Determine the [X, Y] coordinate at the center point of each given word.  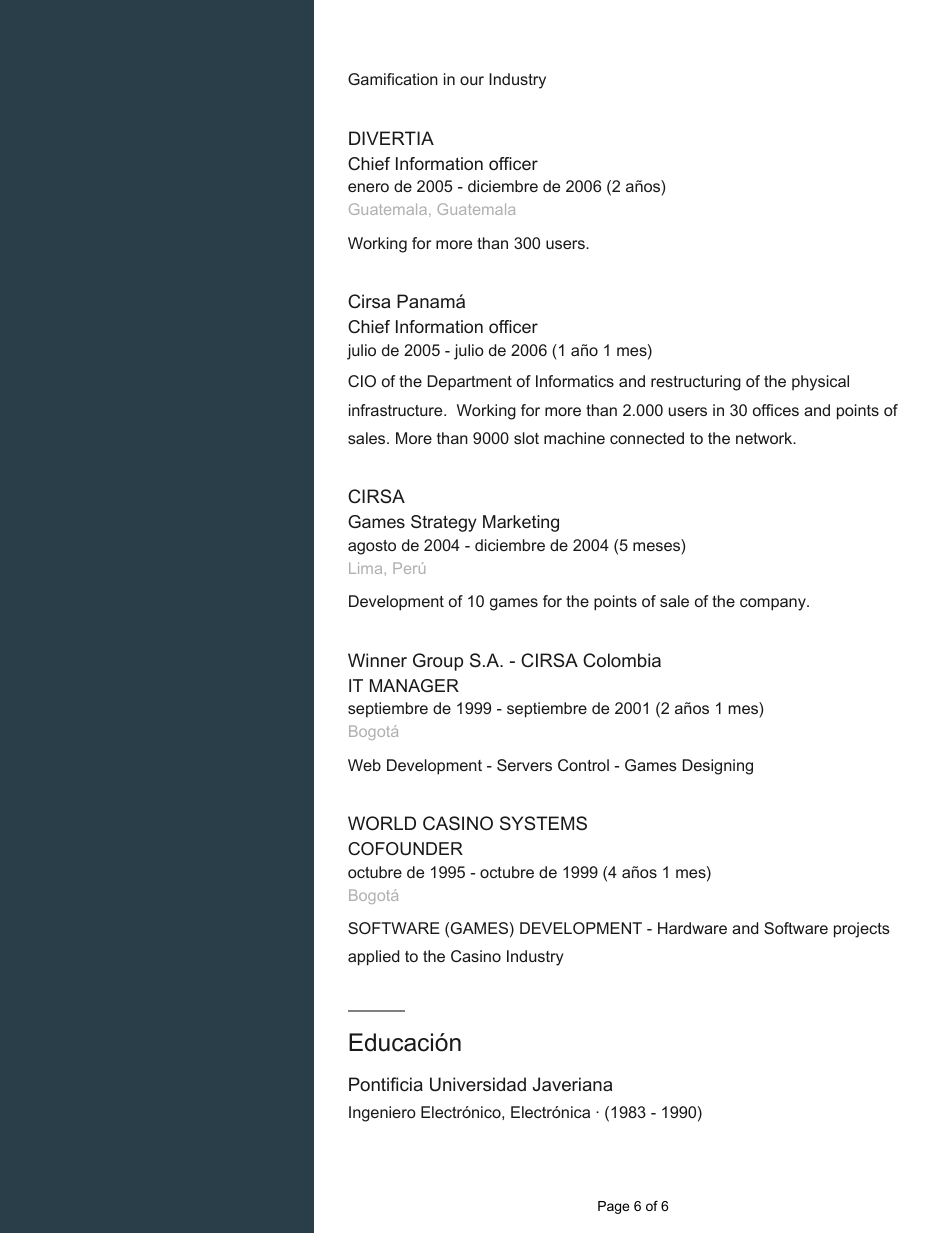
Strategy [444, 523]
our [472, 80]
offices [776, 410]
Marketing [521, 523]
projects [862, 930]
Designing [718, 767]
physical [820, 383]
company [774, 604]
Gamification [393, 79]
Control [583, 765]
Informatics [575, 381]
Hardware [692, 928]
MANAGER [414, 685]
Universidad [478, 1084]
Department [470, 383]
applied [373, 958]
